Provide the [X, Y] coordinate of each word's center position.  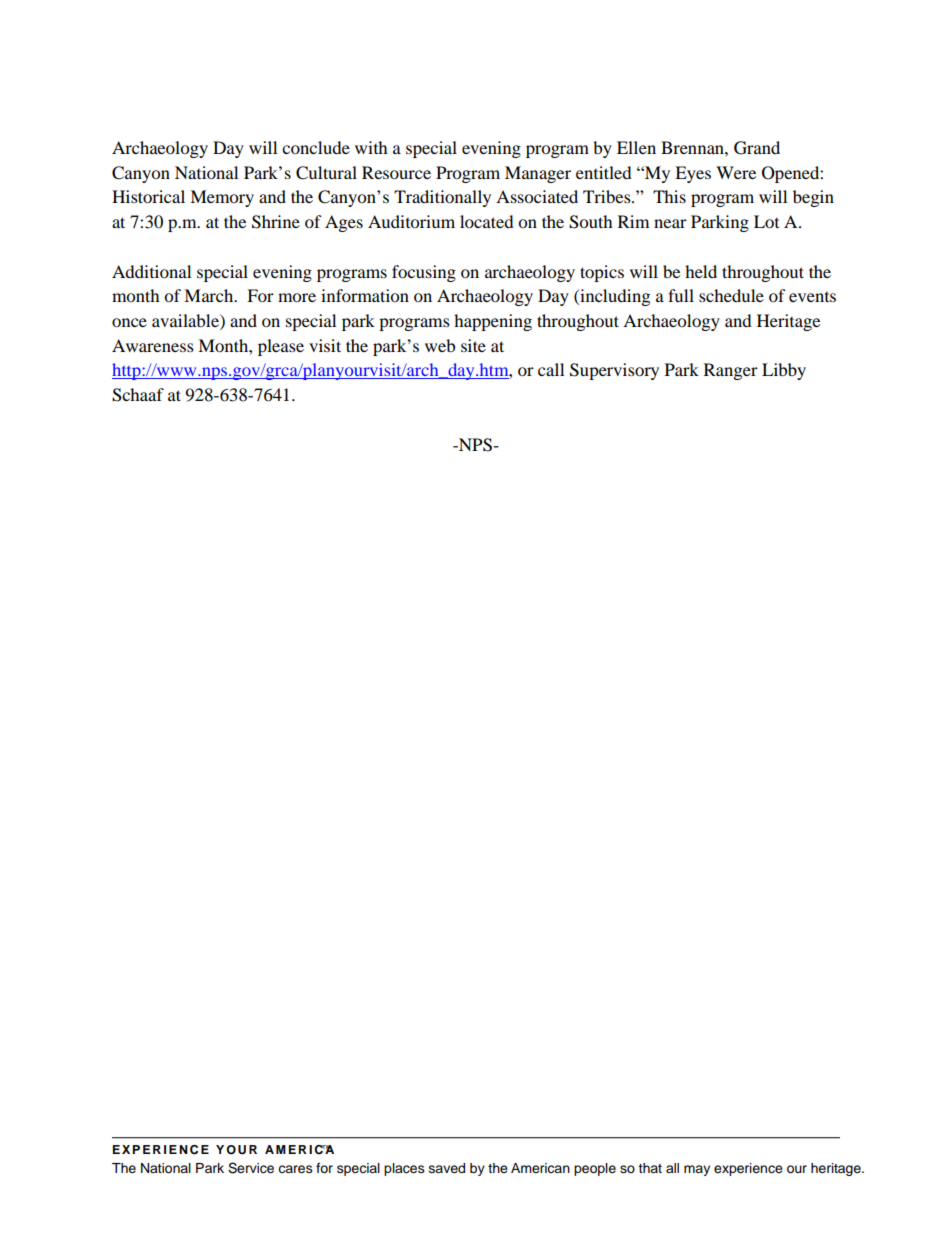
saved [447, 1168]
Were [736, 172]
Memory [222, 198]
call [551, 369]
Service [251, 1168]
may [697, 1170]
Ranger [731, 371]
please [281, 347]
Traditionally [442, 198]
